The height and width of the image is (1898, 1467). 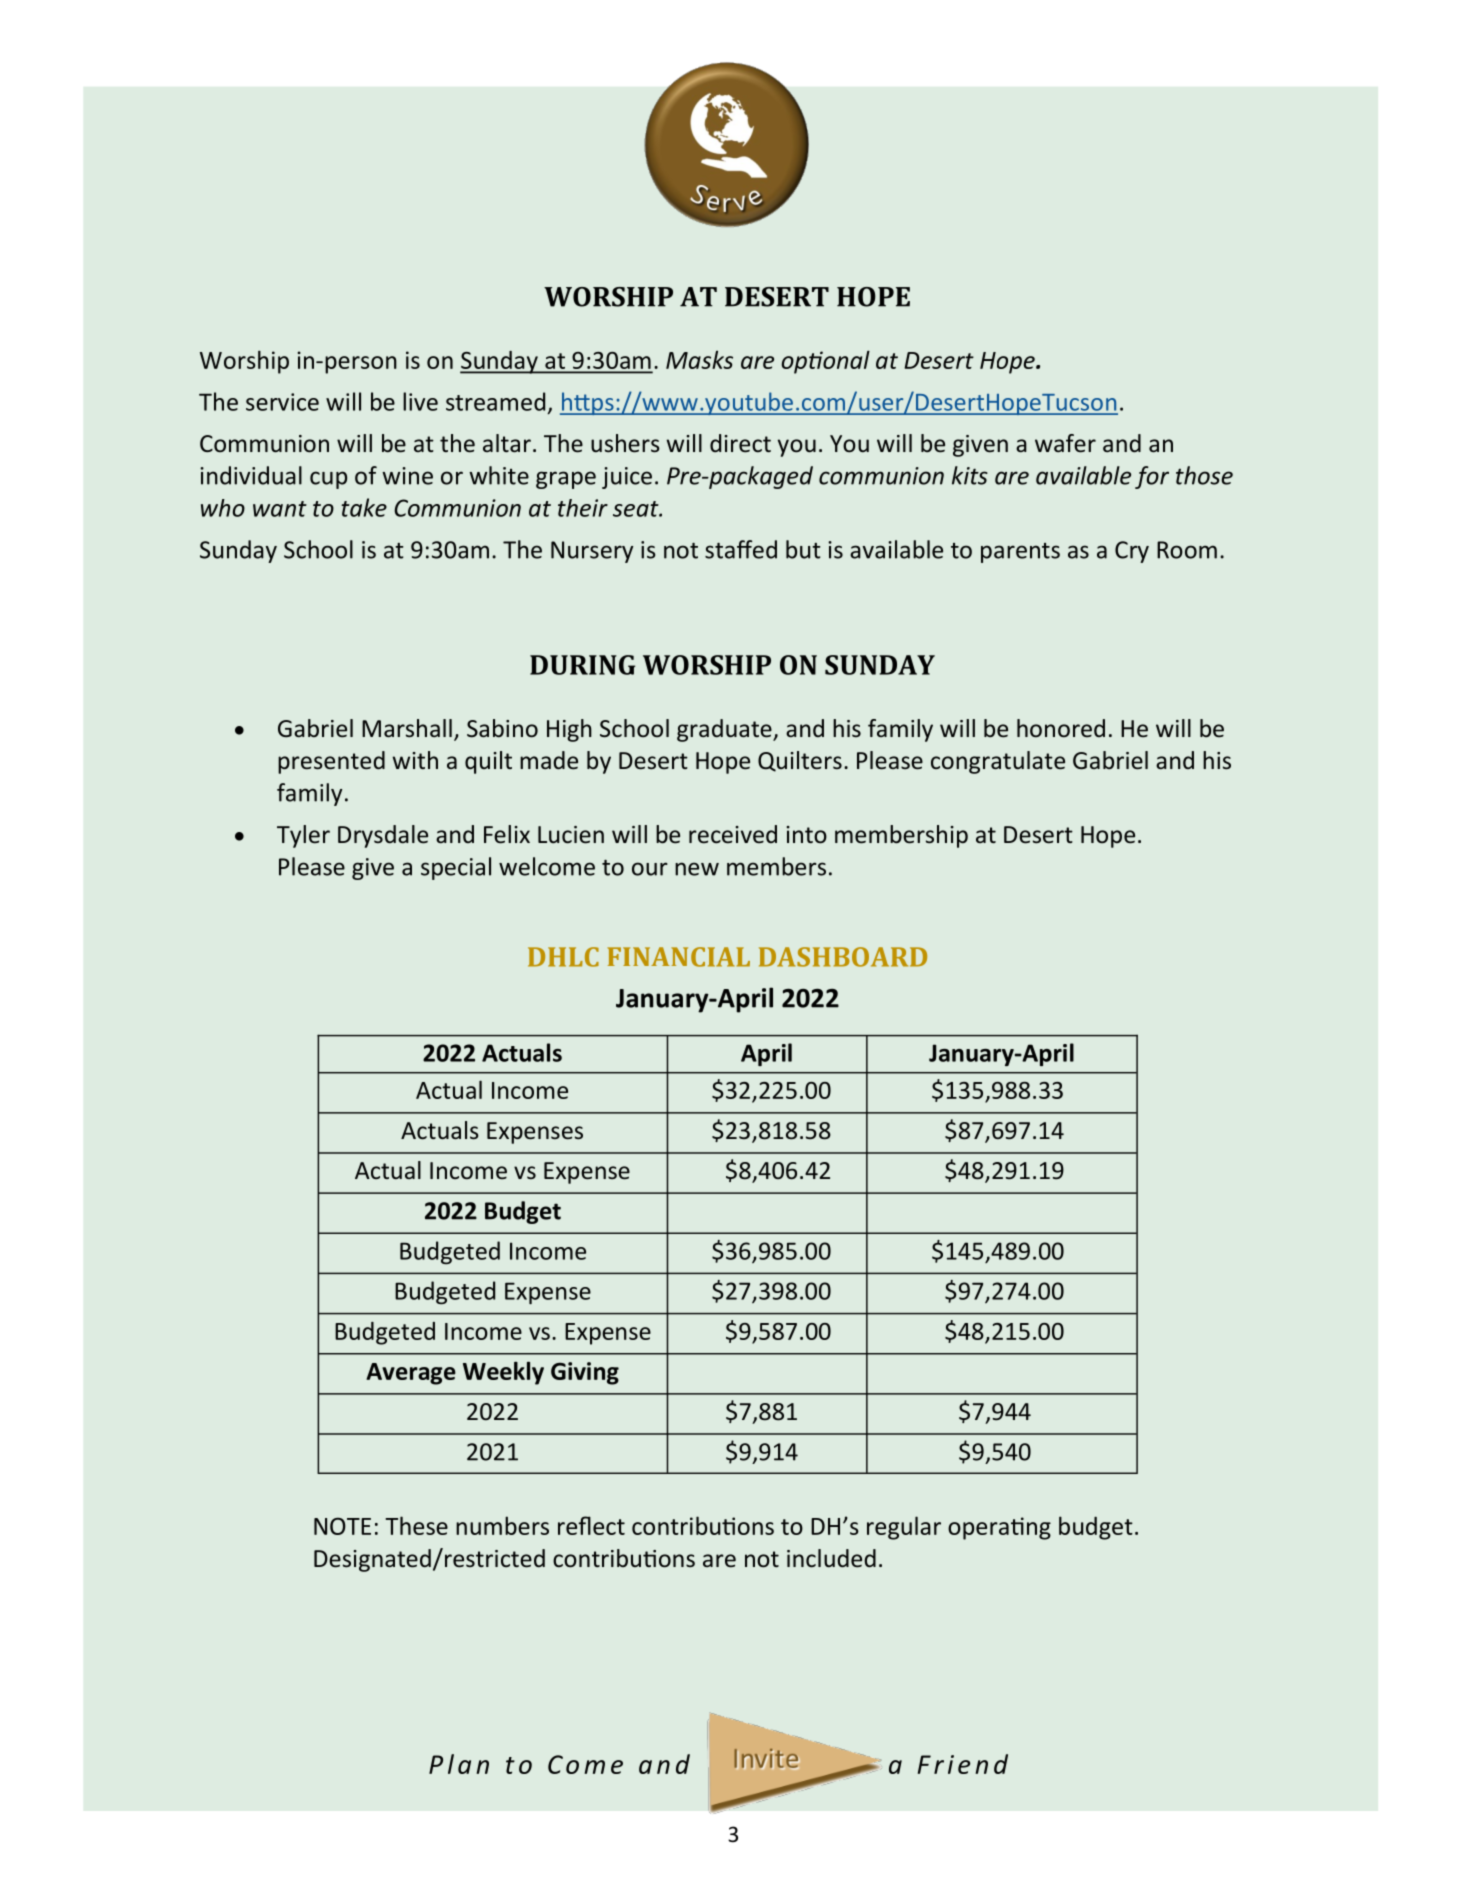 What do you see at coordinates (1061, 728) in the image?
I see `honored` at bounding box center [1061, 728].
